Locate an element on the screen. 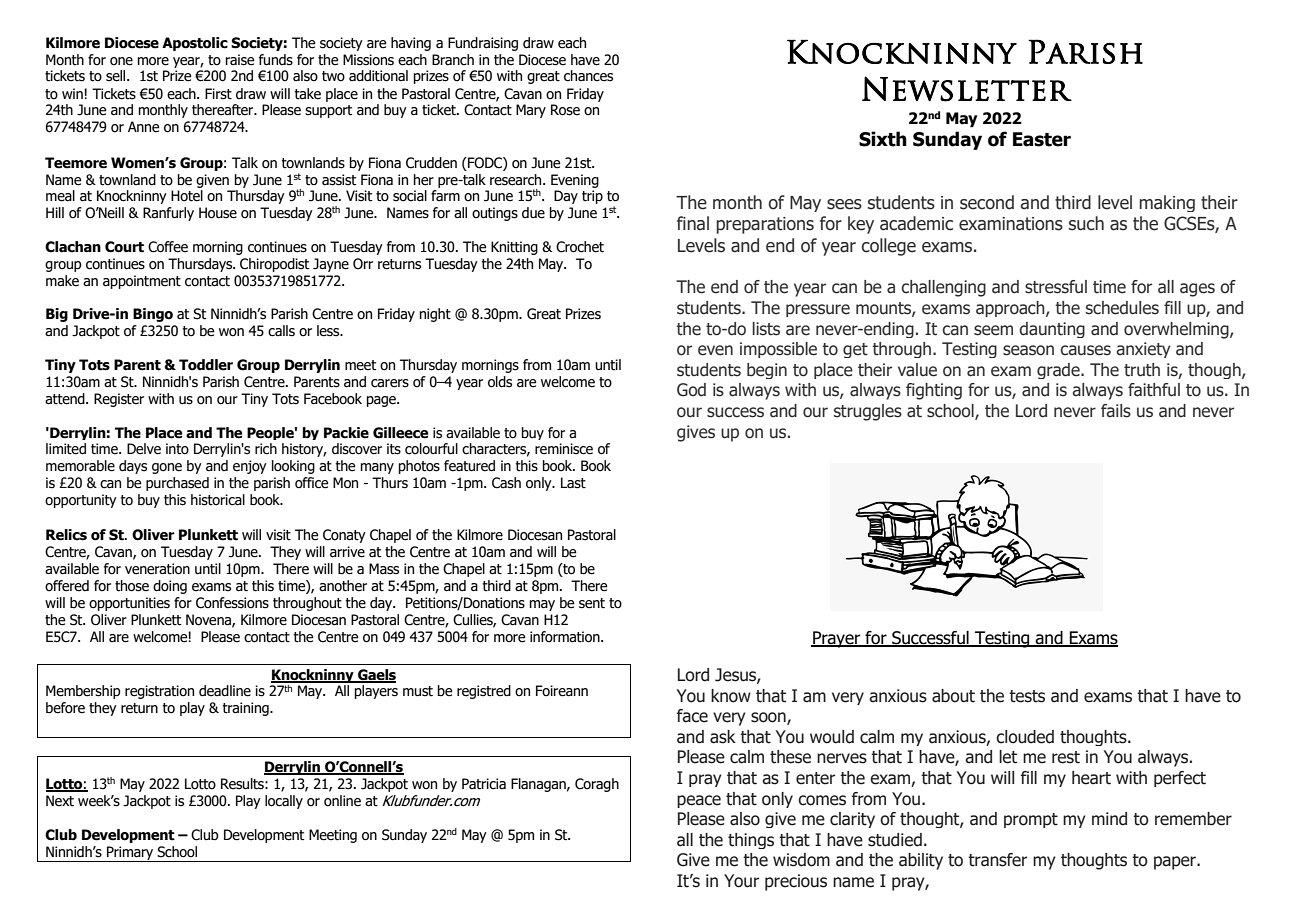  fails is located at coordinates (1116, 411).
